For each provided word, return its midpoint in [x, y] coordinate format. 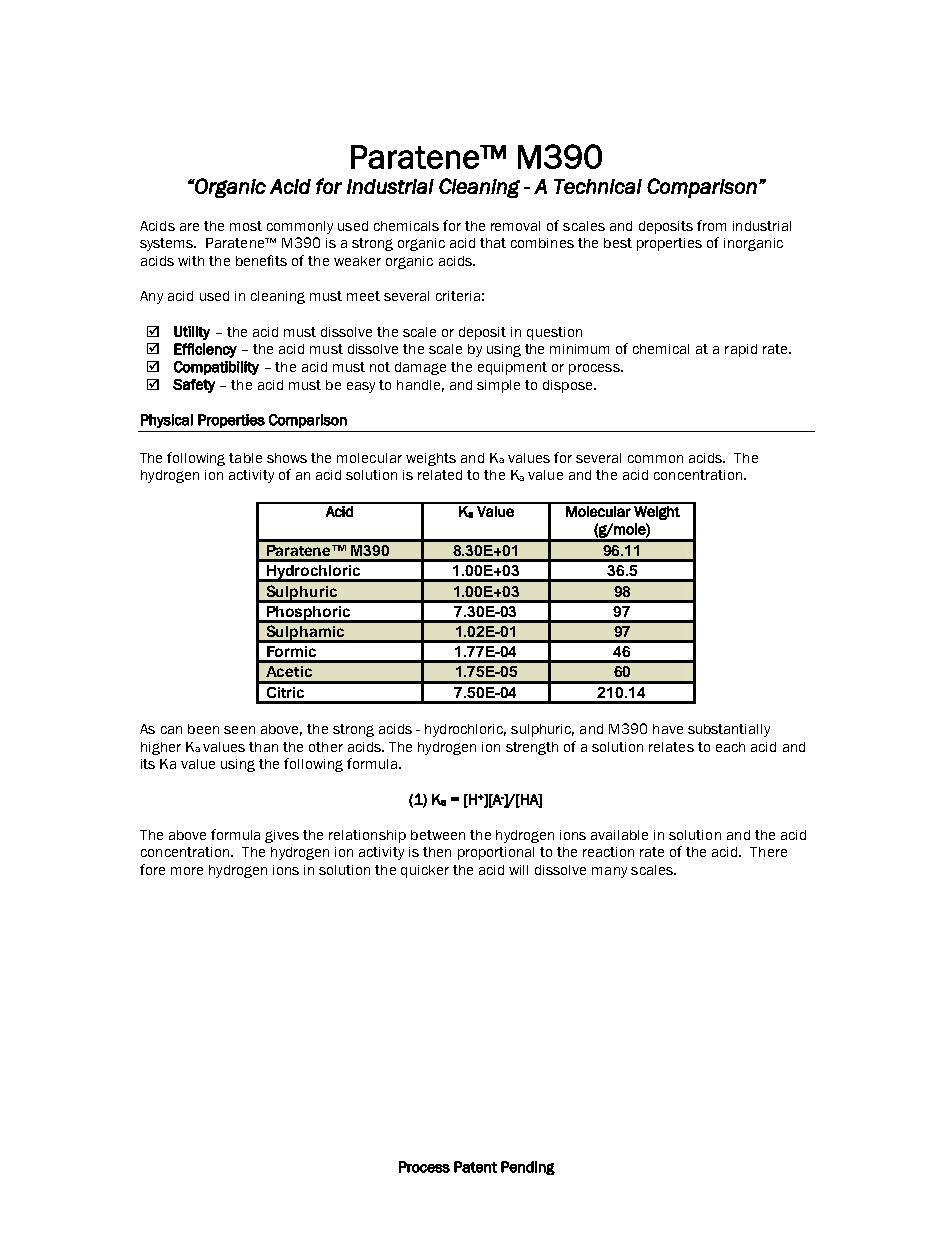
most [246, 226]
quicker [425, 871]
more [187, 871]
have [668, 729]
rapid [741, 350]
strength [532, 748]
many [609, 872]
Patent [475, 1167]
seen [239, 730]
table [245, 458]
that [493, 243]
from [711, 225]
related [440, 475]
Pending [528, 1168]
